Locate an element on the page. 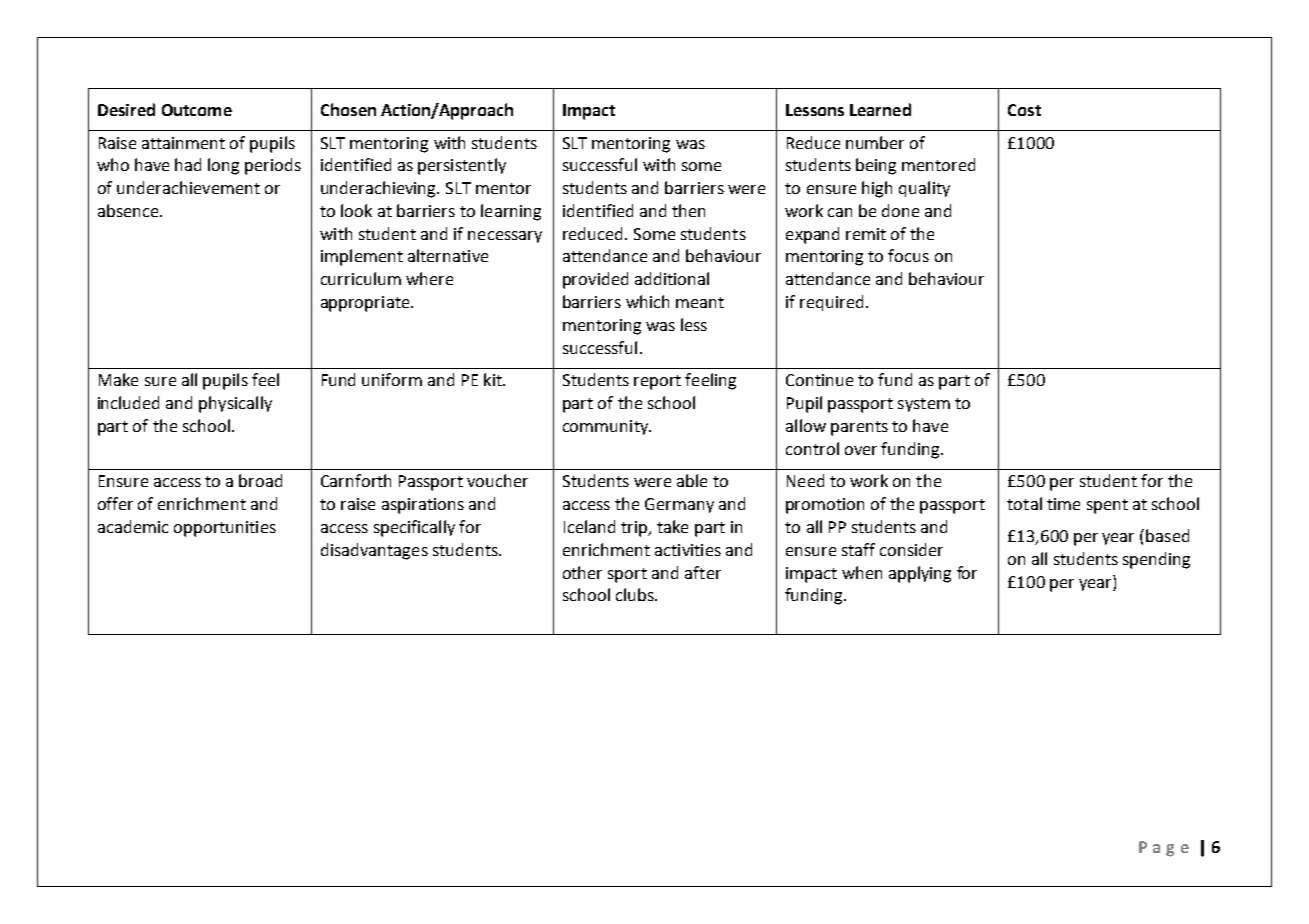 This image has width=1309, height=924. disadvantages is located at coordinates (374, 551).
